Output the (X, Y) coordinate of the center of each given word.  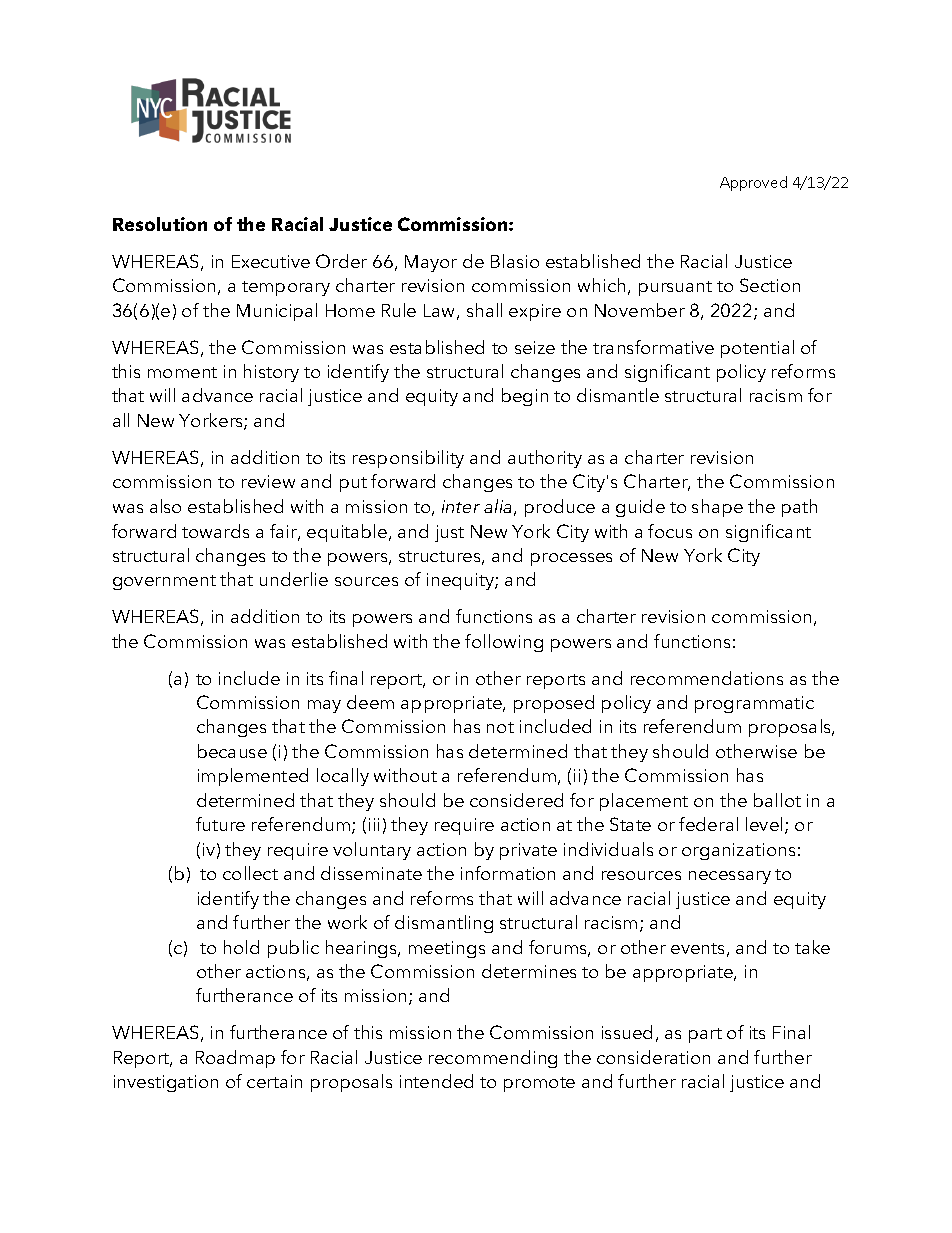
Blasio (515, 261)
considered (516, 800)
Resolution (160, 224)
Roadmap (235, 1059)
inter (461, 506)
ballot (777, 800)
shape (717, 508)
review (268, 481)
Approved (753, 183)
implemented (253, 777)
